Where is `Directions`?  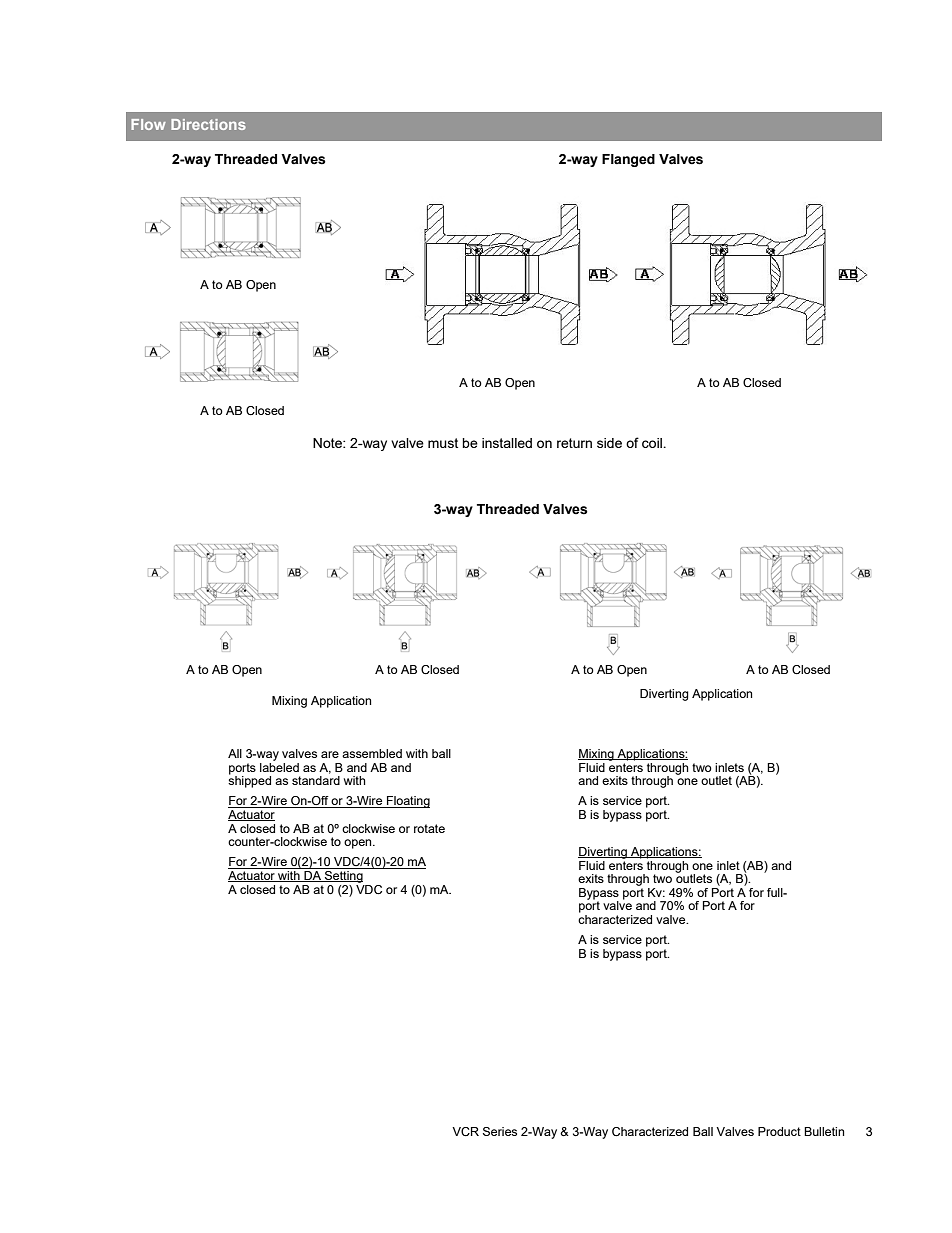 Directions is located at coordinates (208, 124).
